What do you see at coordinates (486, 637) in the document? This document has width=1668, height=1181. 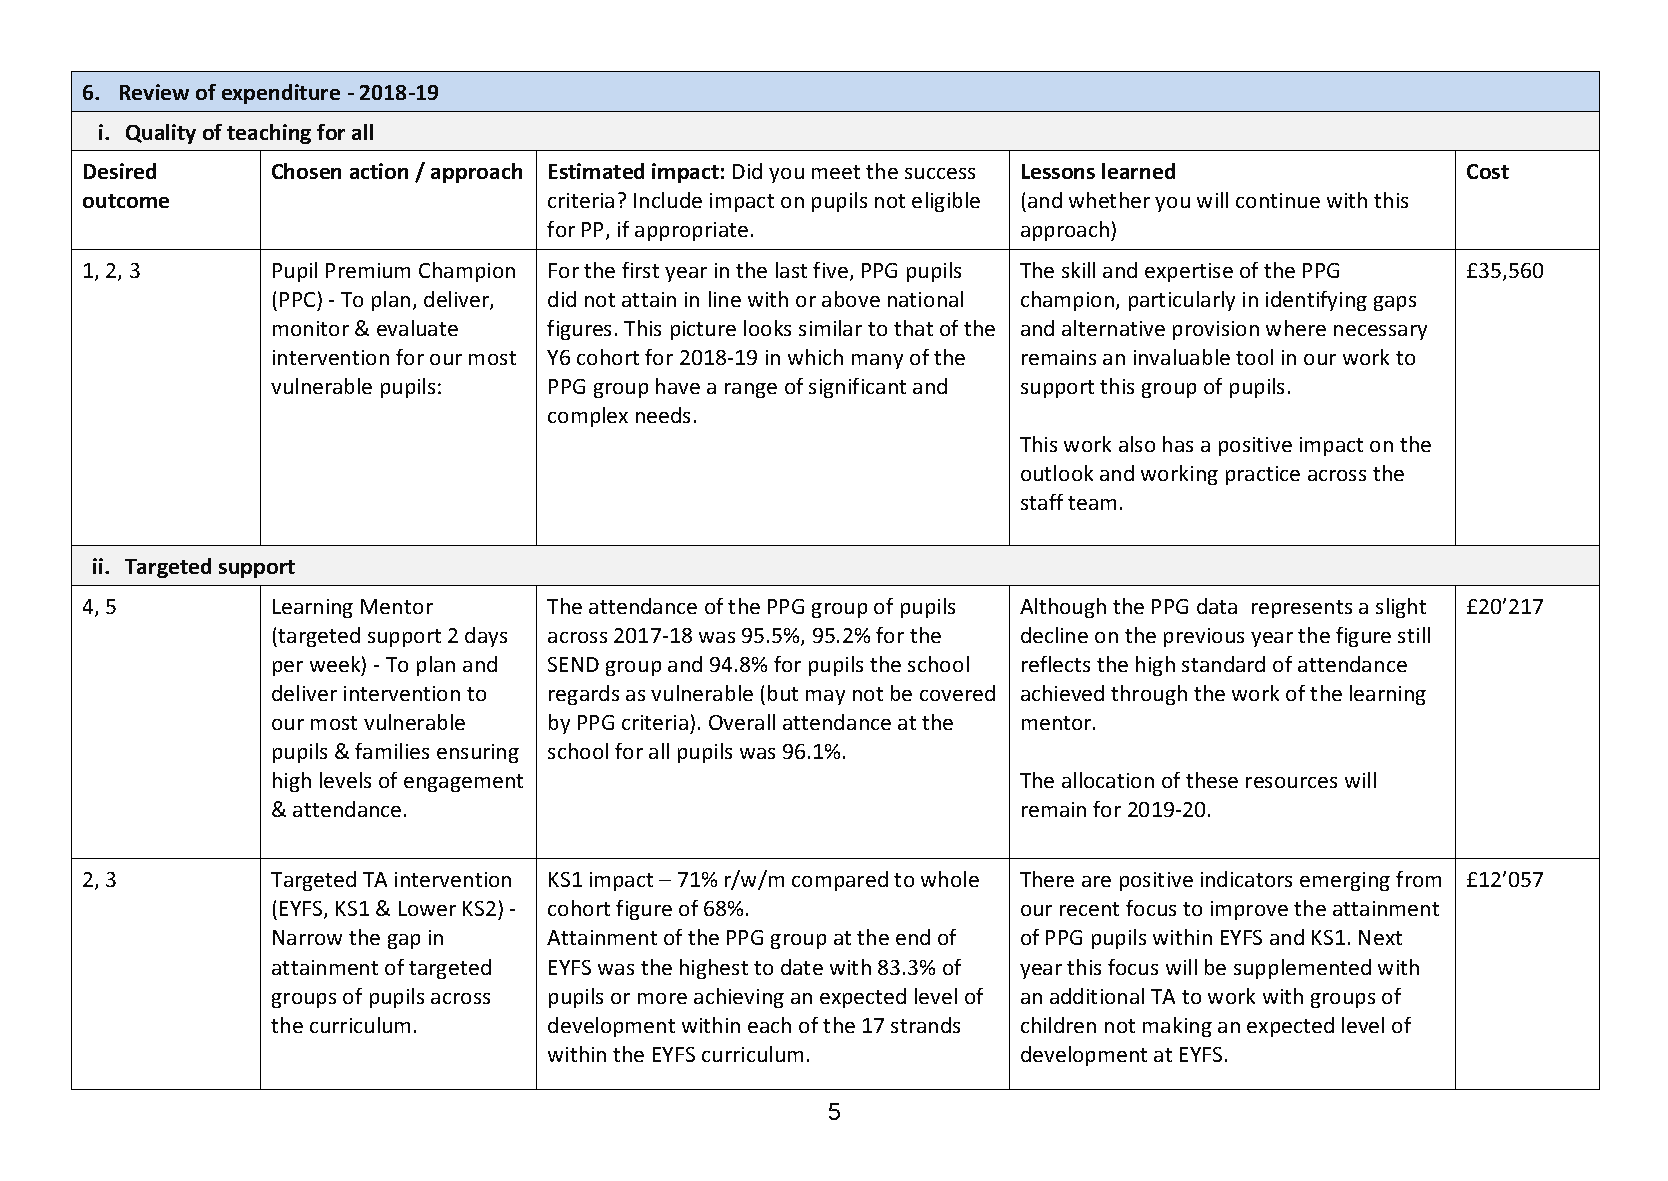 I see `days` at bounding box center [486, 637].
